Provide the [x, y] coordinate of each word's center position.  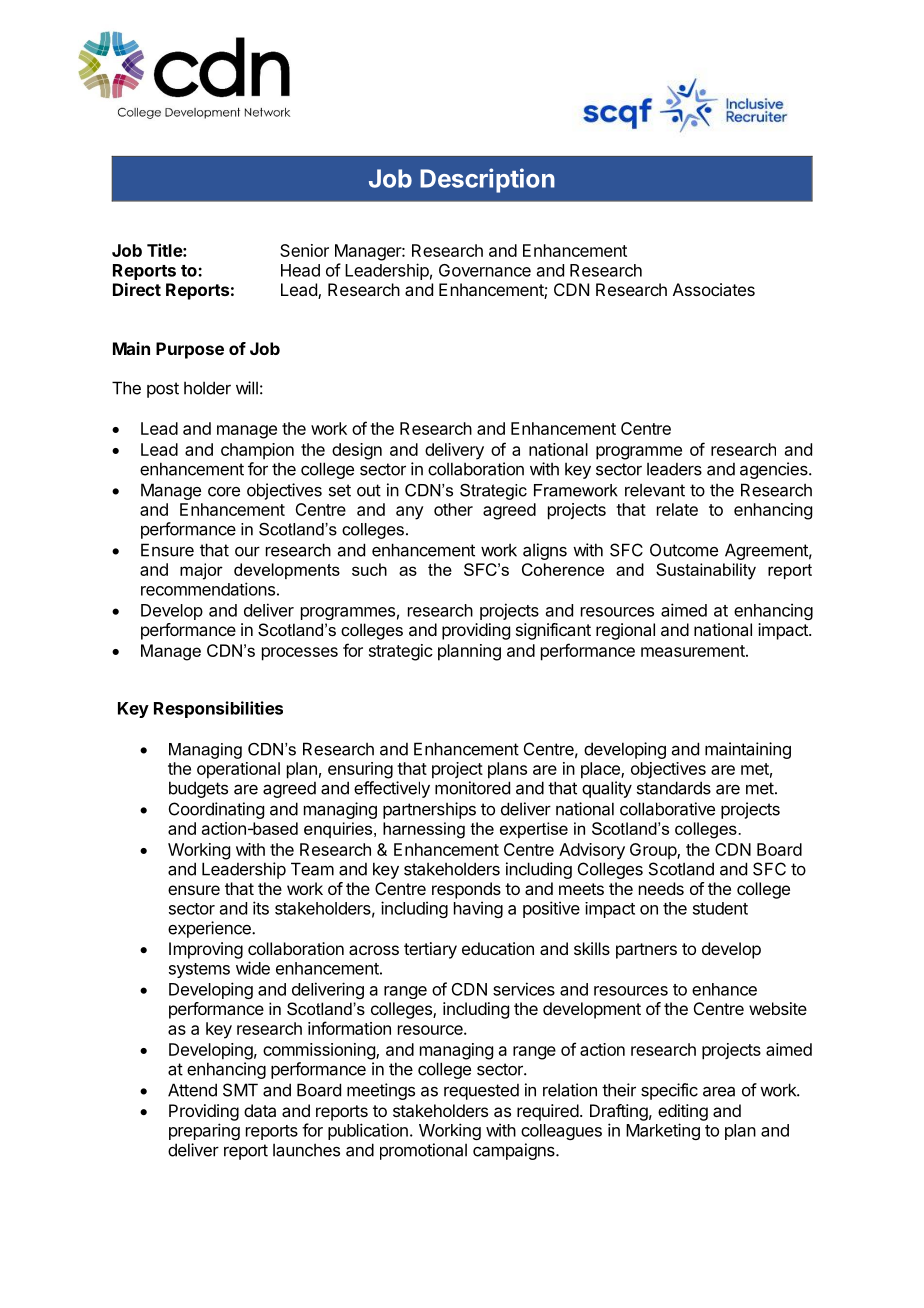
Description [487, 180]
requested [481, 1091]
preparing [204, 1131]
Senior [304, 250]
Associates [714, 289]
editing [683, 1112]
